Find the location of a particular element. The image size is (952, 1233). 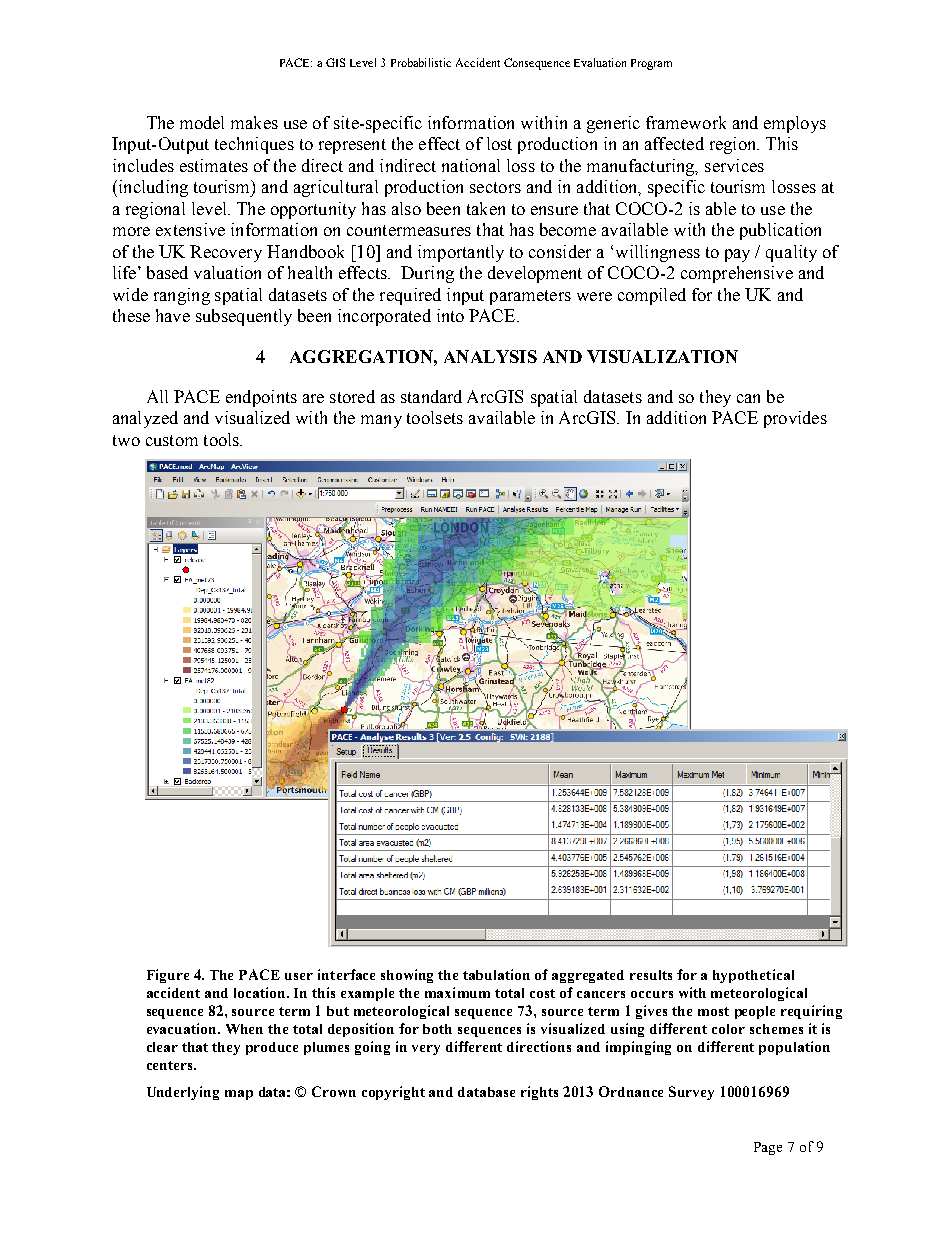

Probabilistic is located at coordinates (421, 62).
